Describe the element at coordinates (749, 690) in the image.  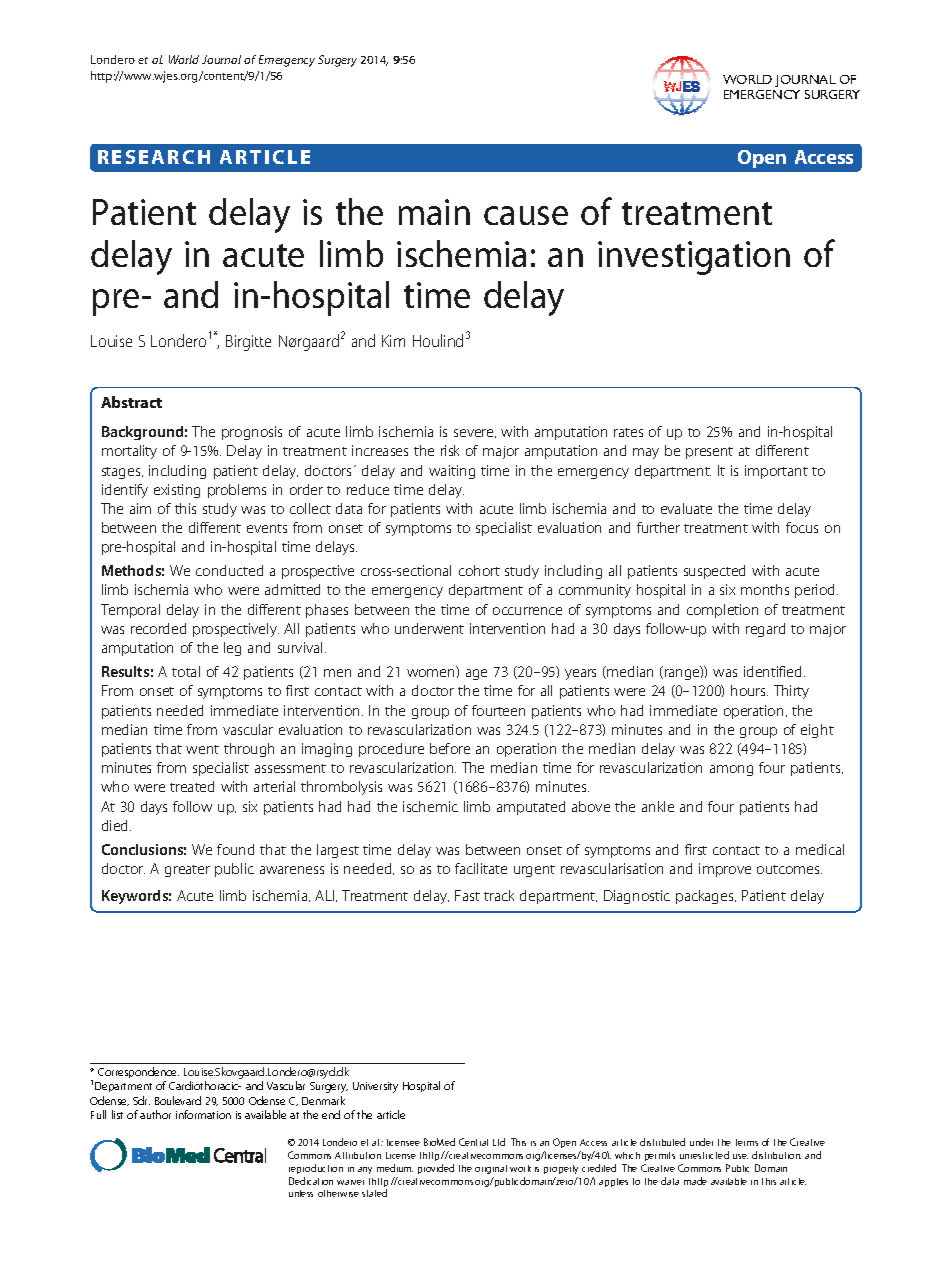
I see `hours` at that location.
